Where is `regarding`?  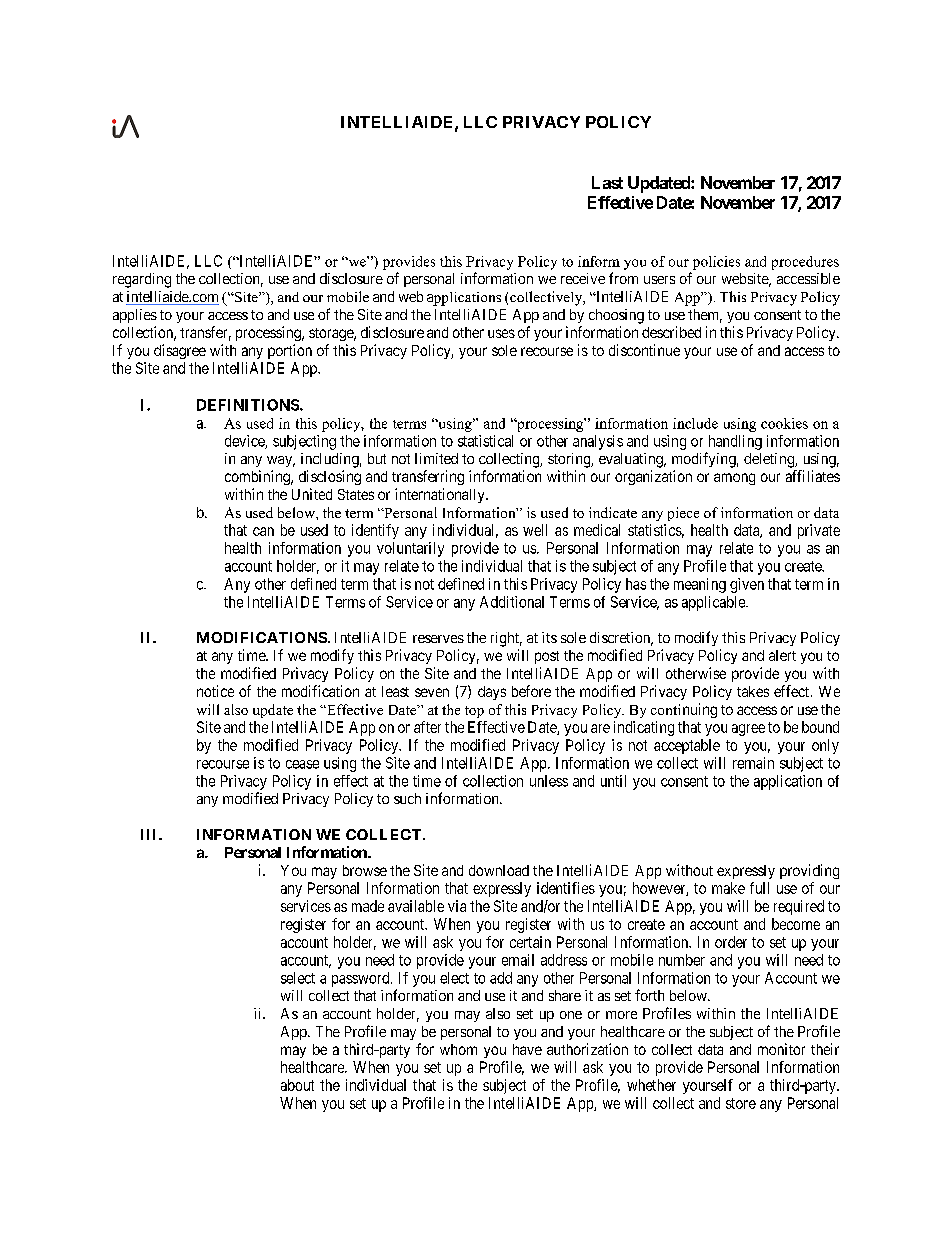 regarding is located at coordinates (142, 280).
